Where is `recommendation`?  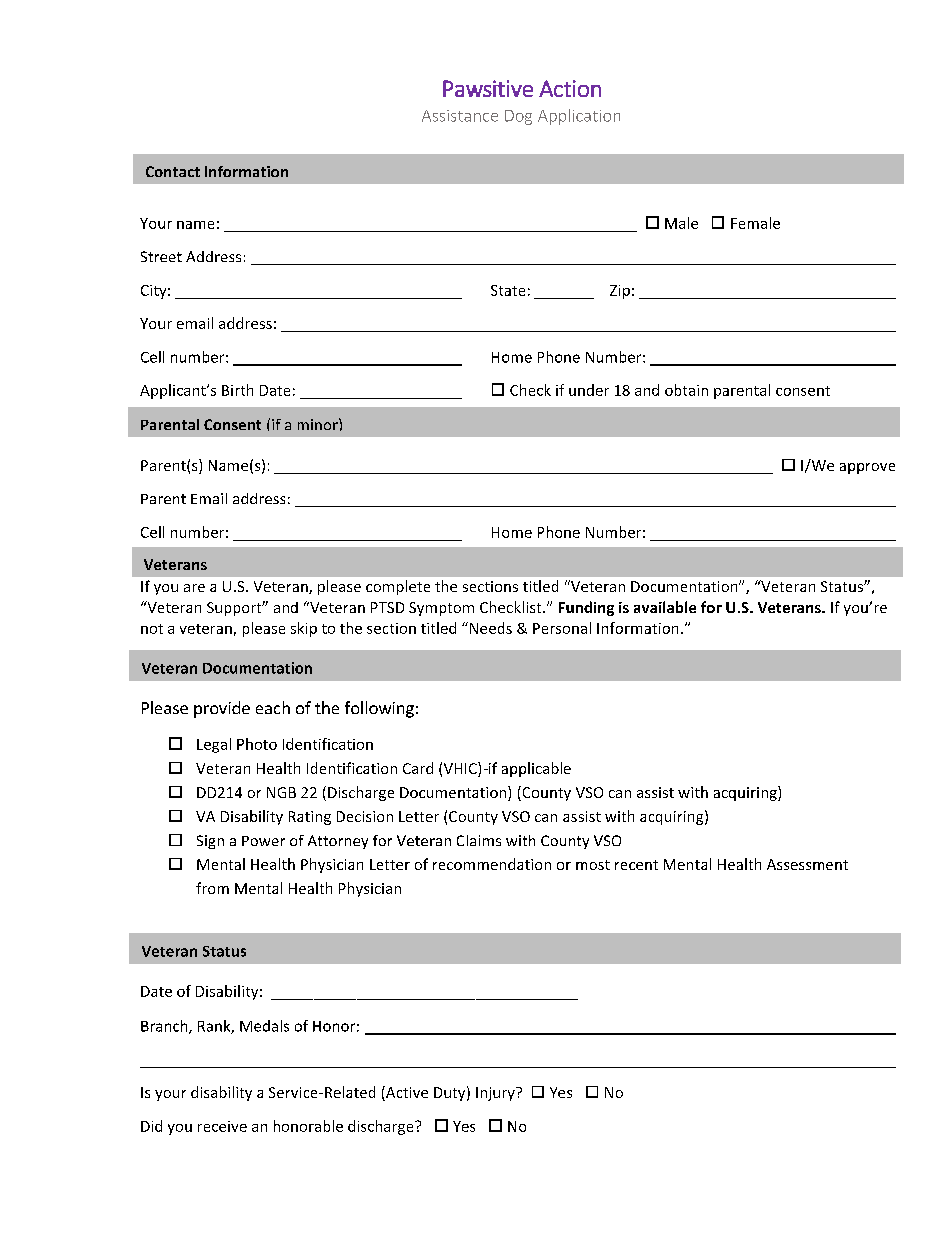
recommendation is located at coordinates (492, 864).
